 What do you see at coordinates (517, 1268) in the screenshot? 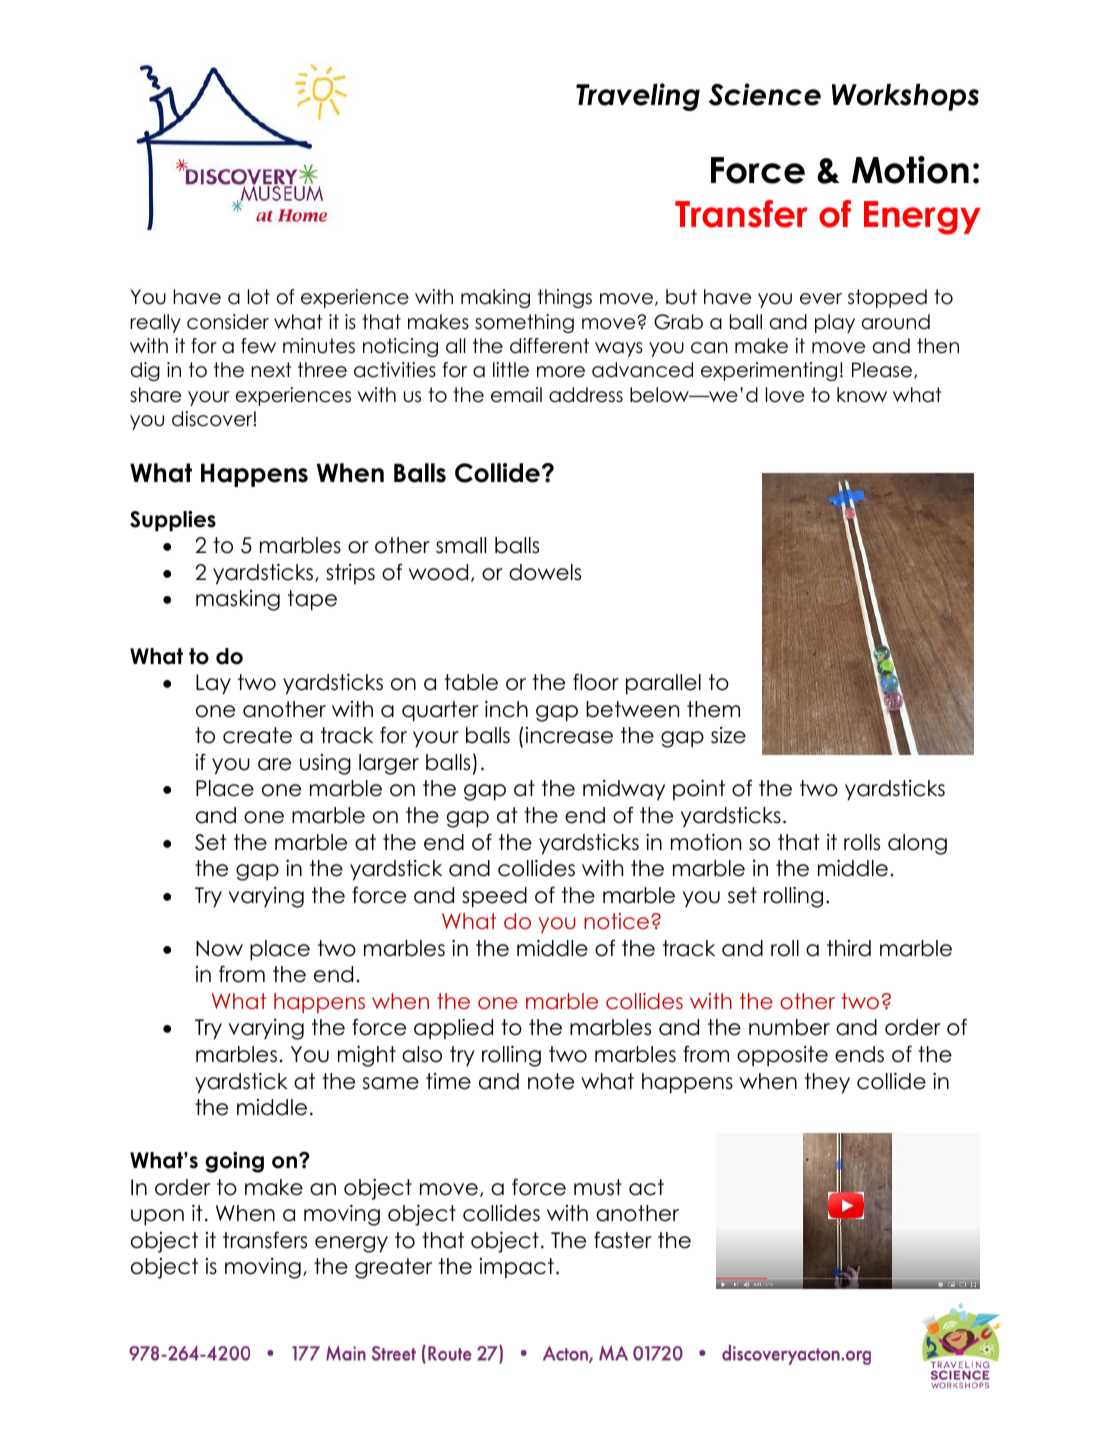
I see `impact` at bounding box center [517, 1268].
